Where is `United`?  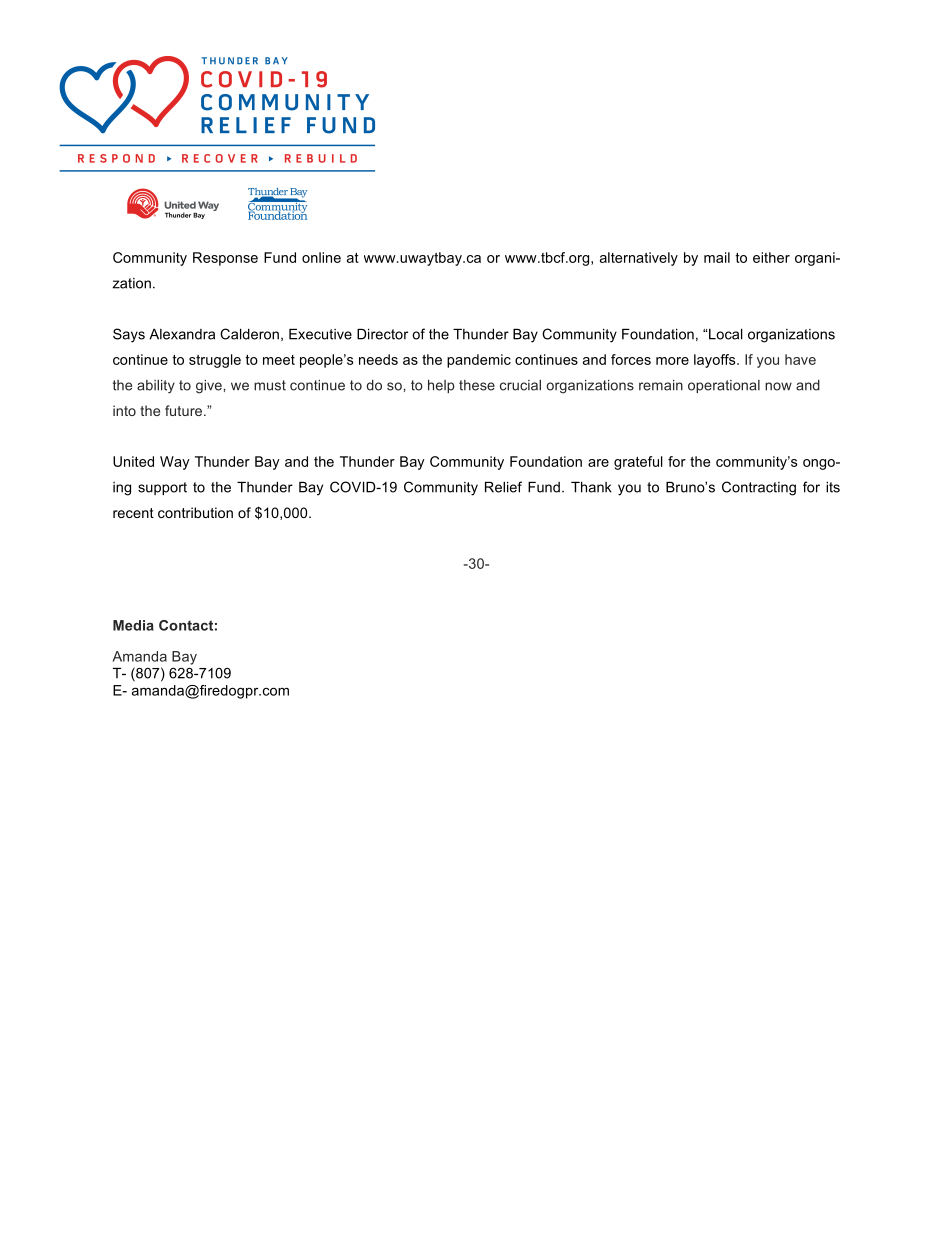
United is located at coordinates (133, 461).
